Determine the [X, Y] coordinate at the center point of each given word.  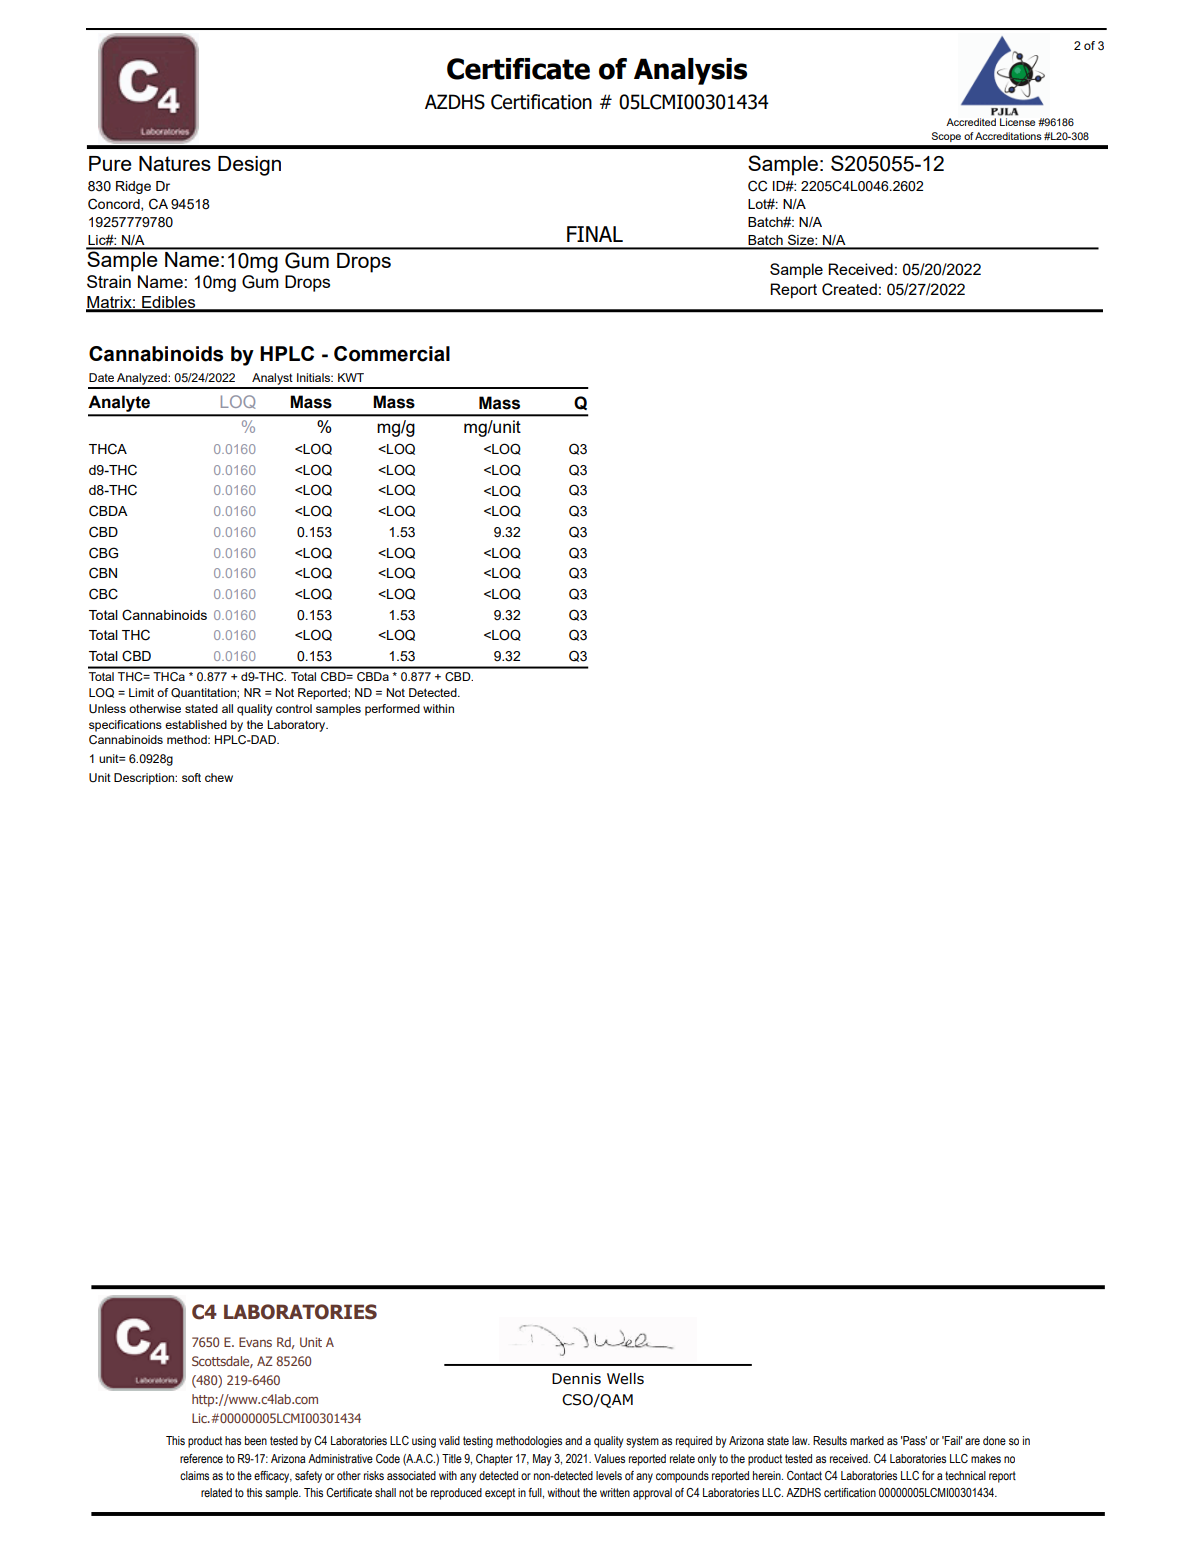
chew [219, 777]
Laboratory [297, 726]
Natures [175, 163]
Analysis [690, 71]
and [573, 1440]
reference [201, 1458]
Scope [946, 137]
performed [392, 710]
